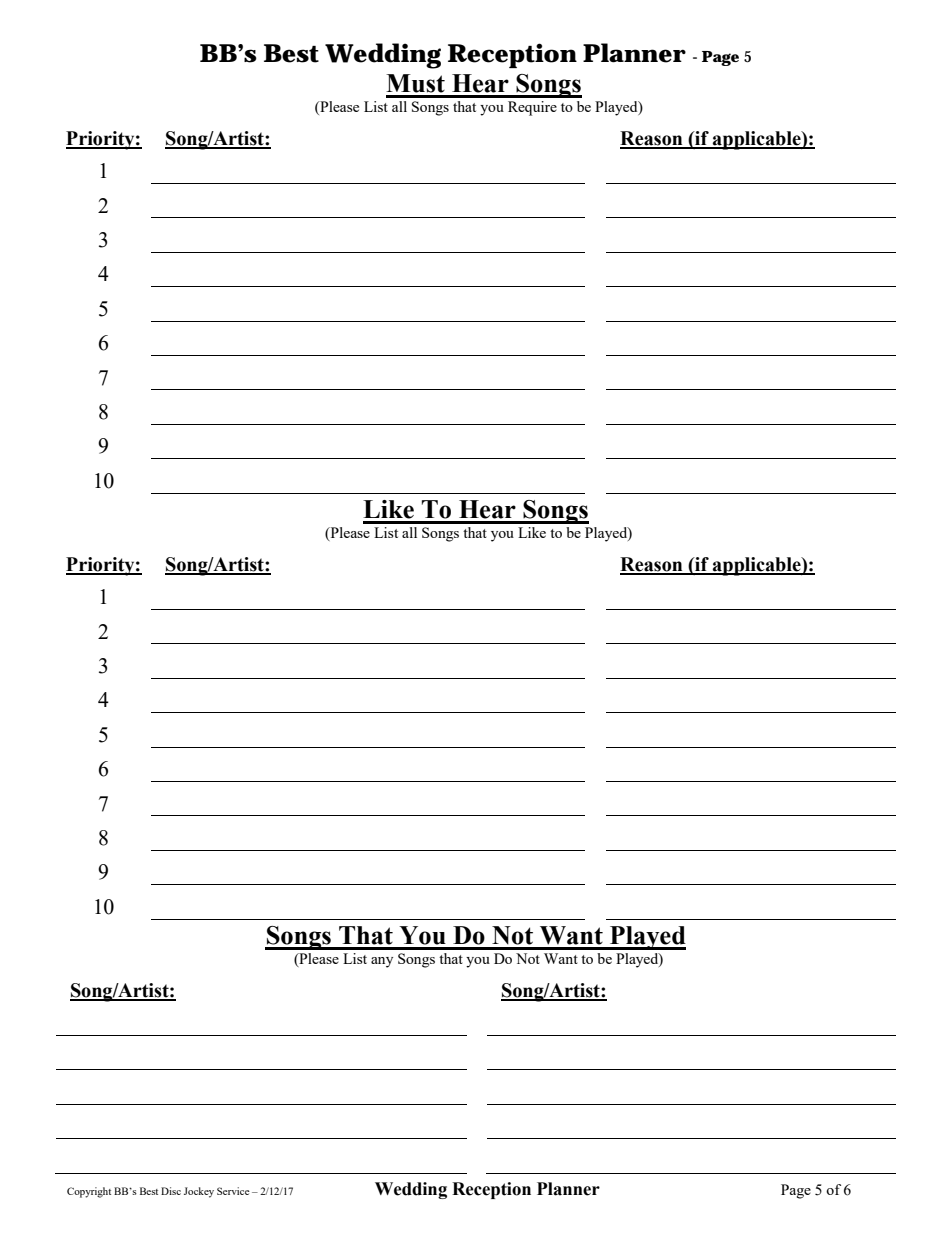 The width and height of the screenshot is (952, 1233). Describe the element at coordinates (233, 1191) in the screenshot. I see `Service` at that location.
